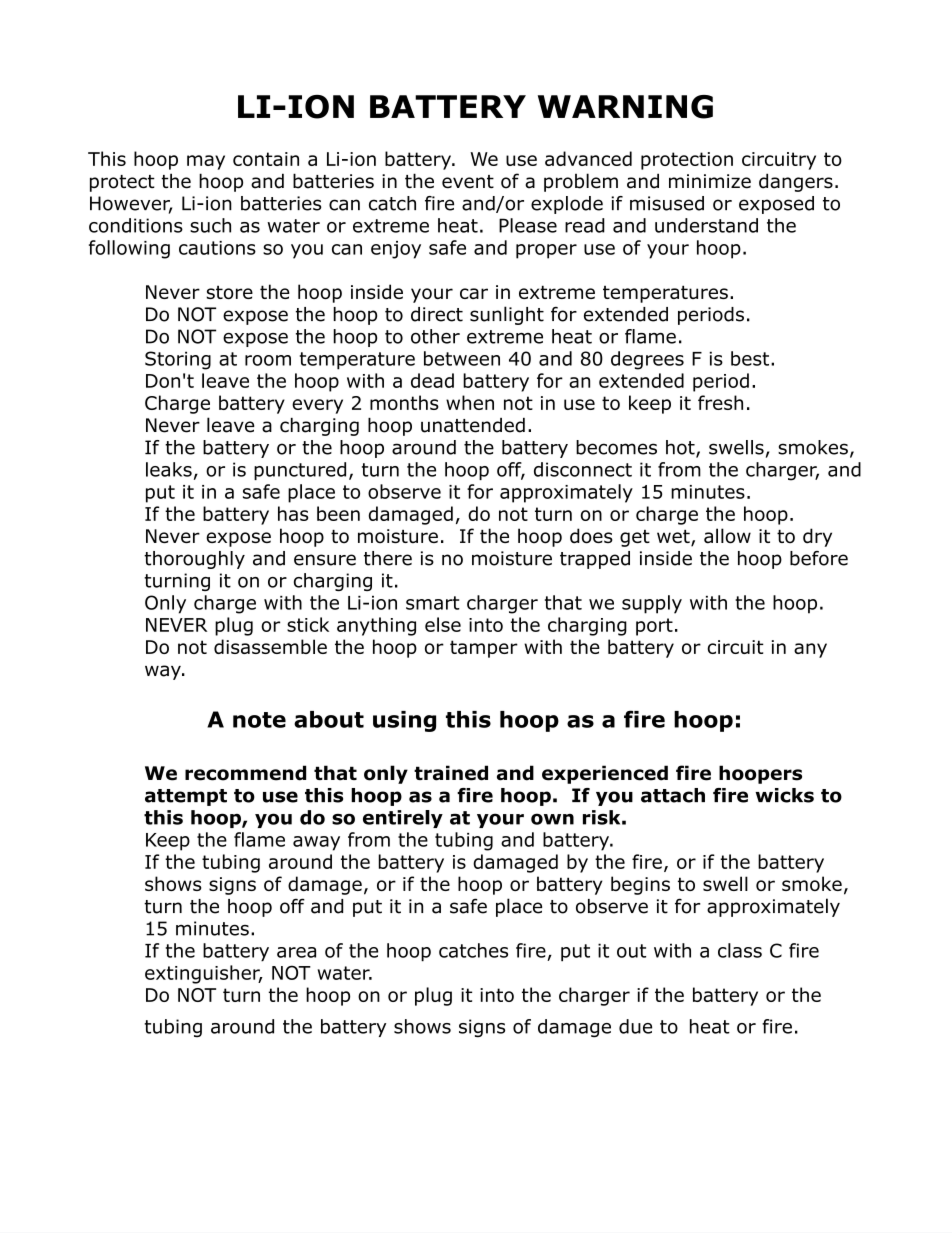 The image size is (952, 1233). Describe the element at coordinates (206, 162) in the document. I see `may` at that location.
